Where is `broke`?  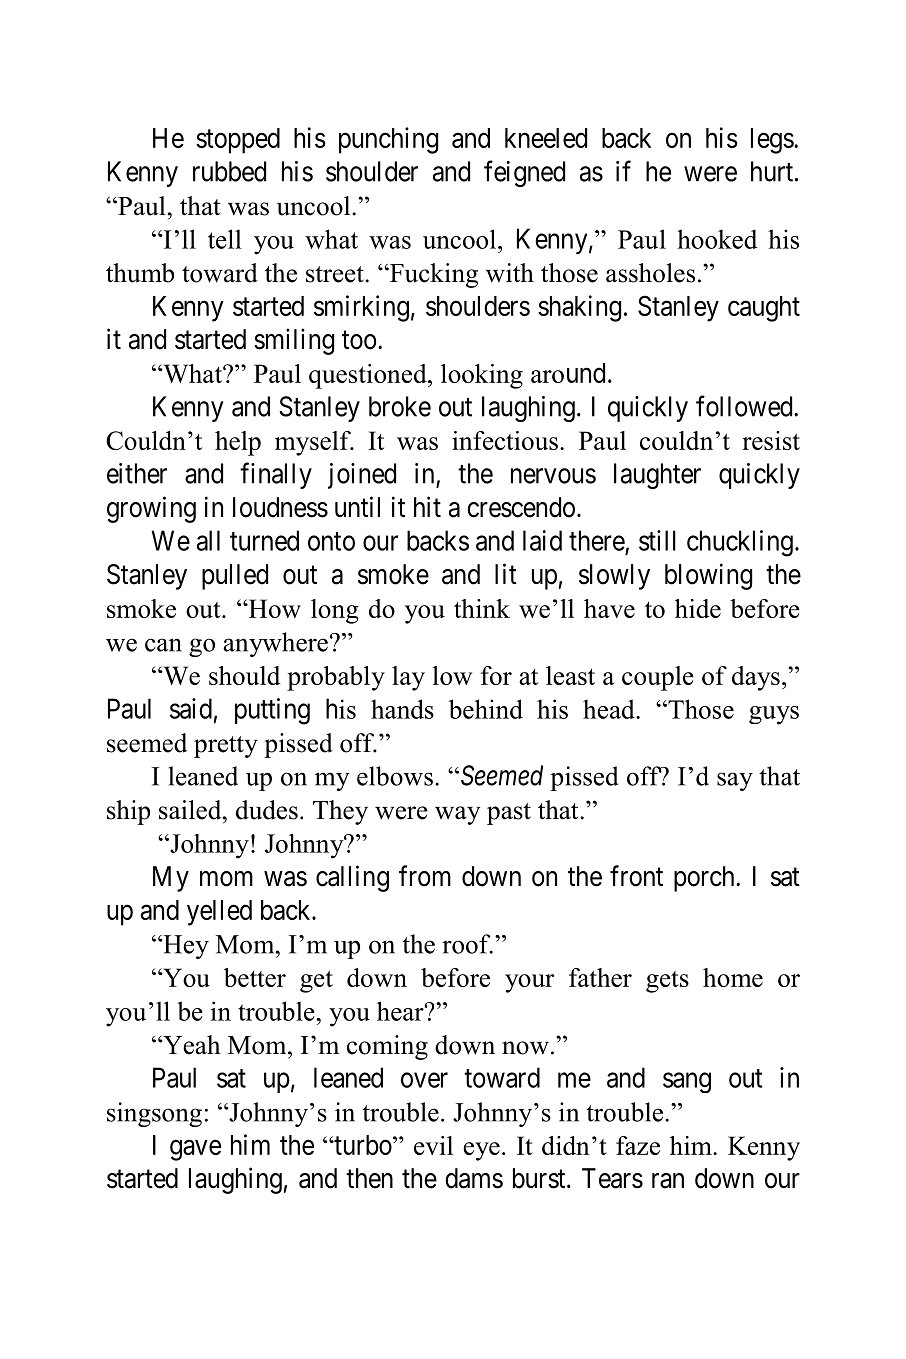 broke is located at coordinates (400, 406).
